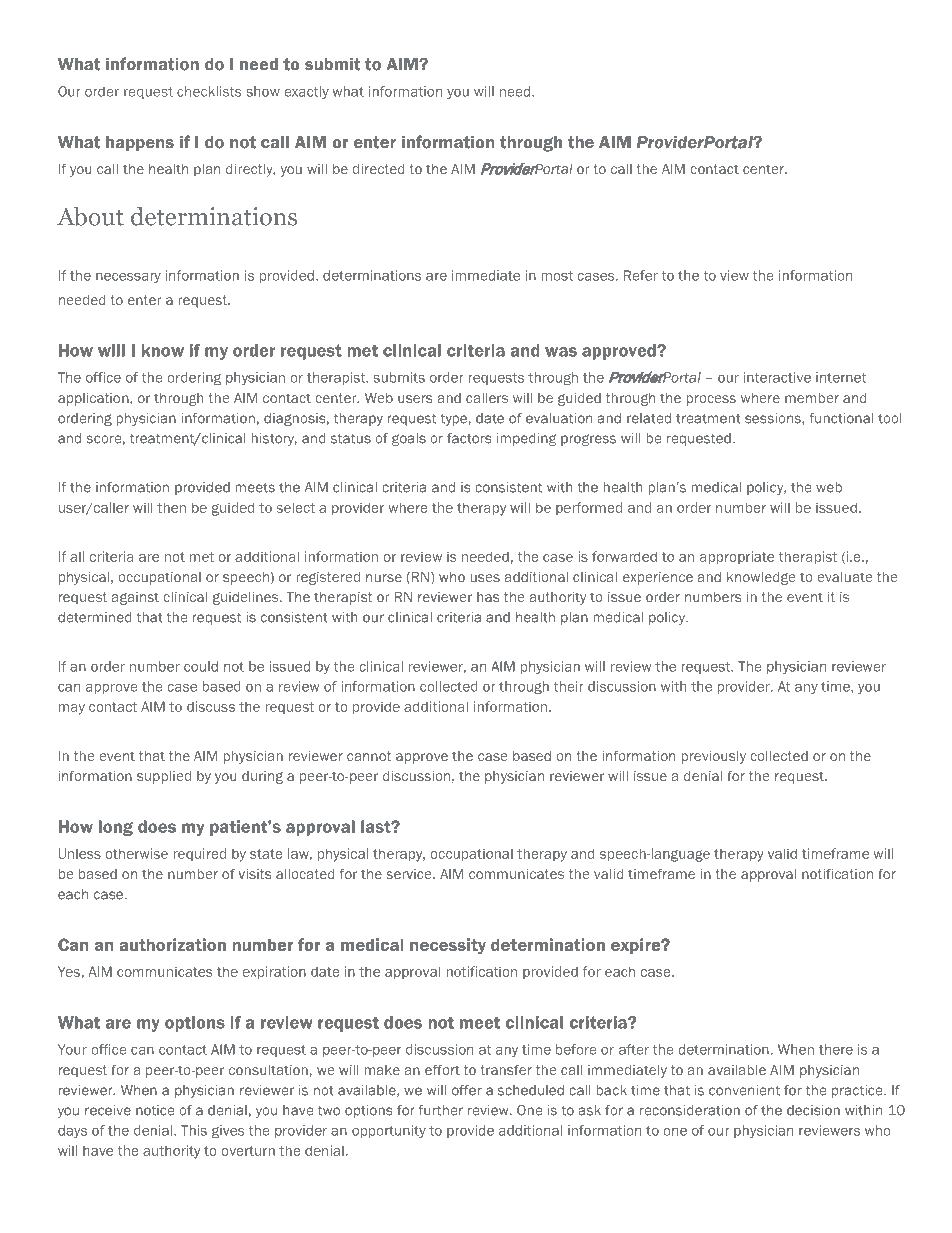  What do you see at coordinates (378, 169) in the screenshot?
I see `directed` at bounding box center [378, 169].
